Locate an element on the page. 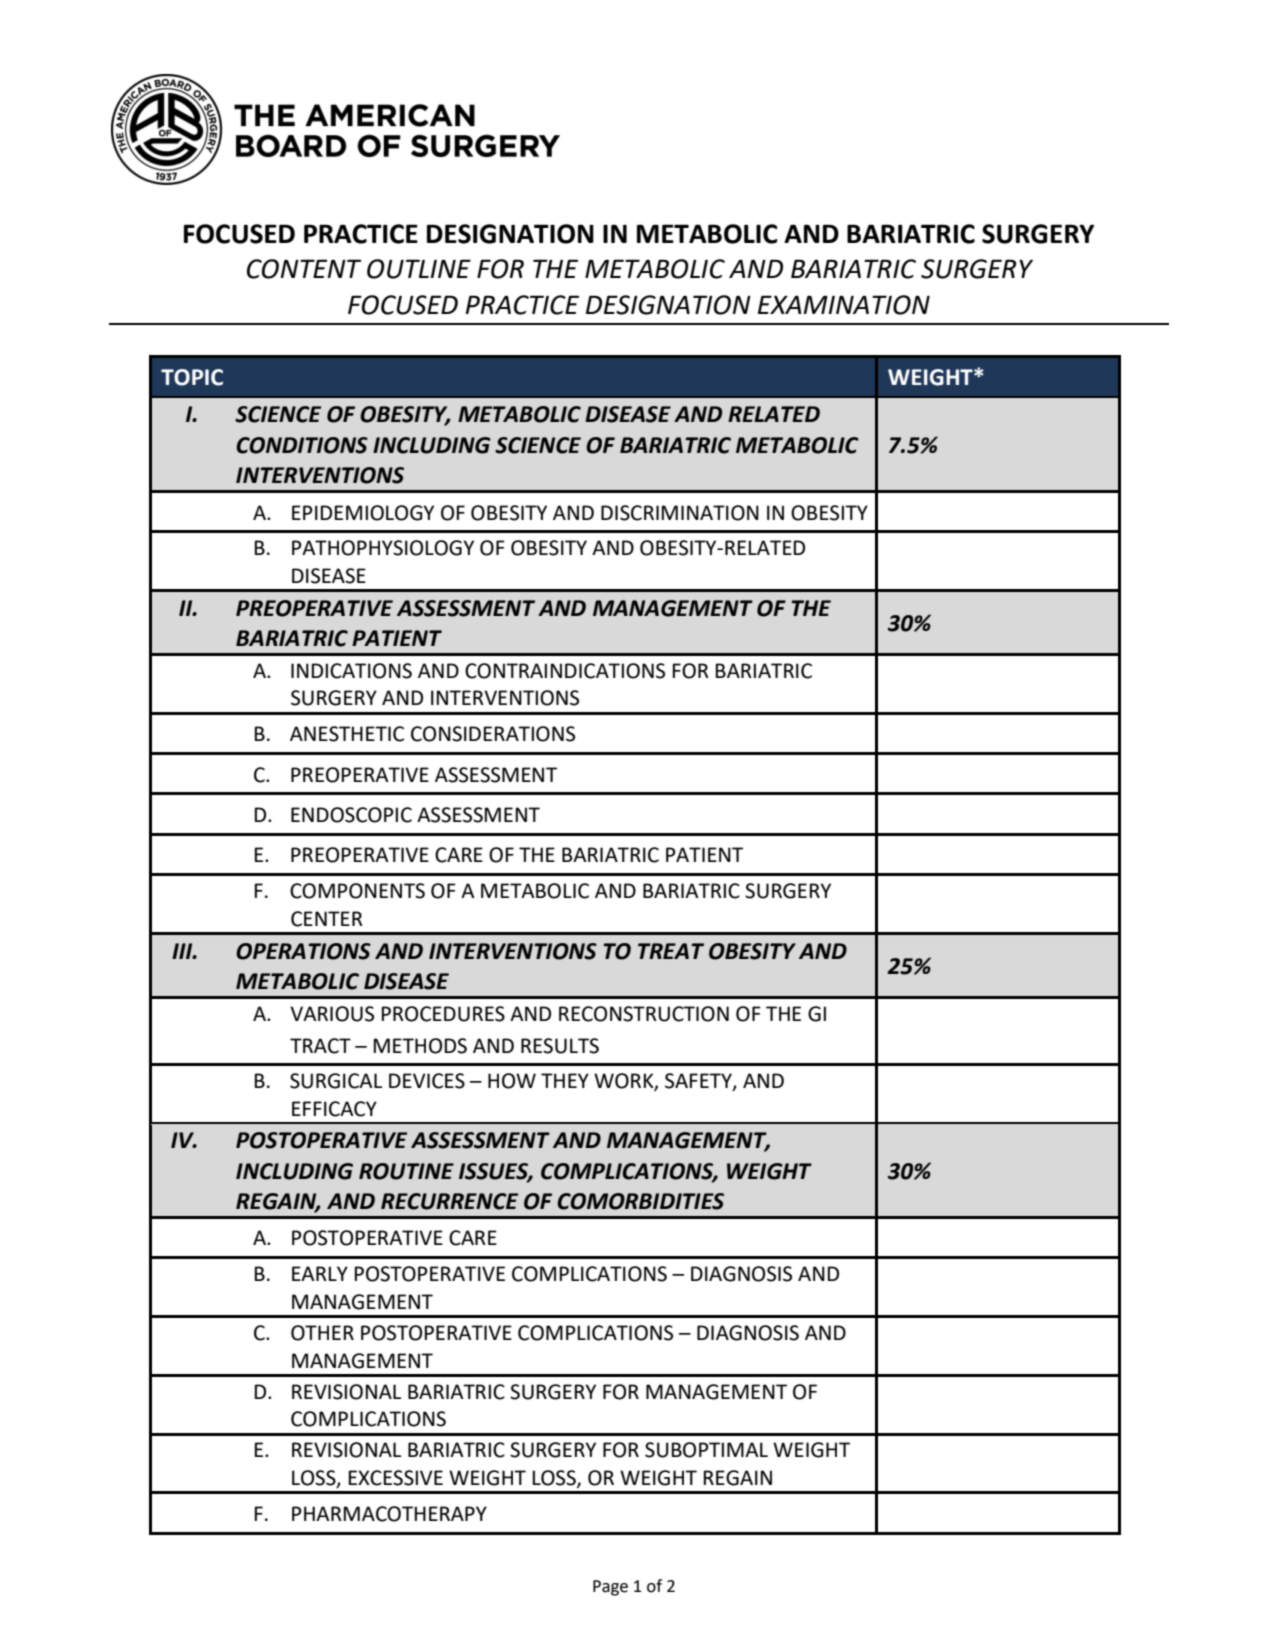 The height and width of the document is (1641, 1268). CONTENT is located at coordinates (304, 269).
